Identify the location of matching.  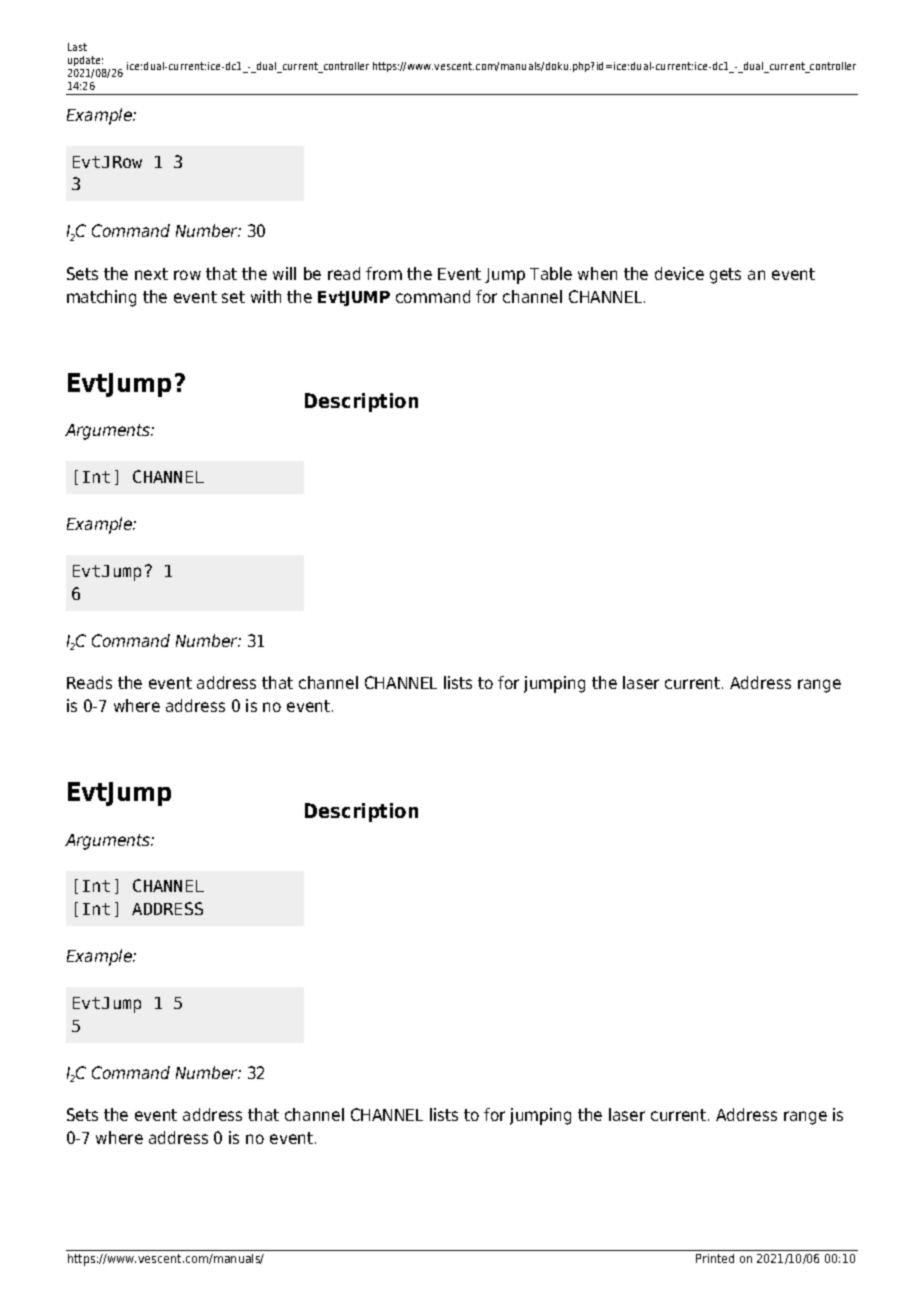
(101, 298).
